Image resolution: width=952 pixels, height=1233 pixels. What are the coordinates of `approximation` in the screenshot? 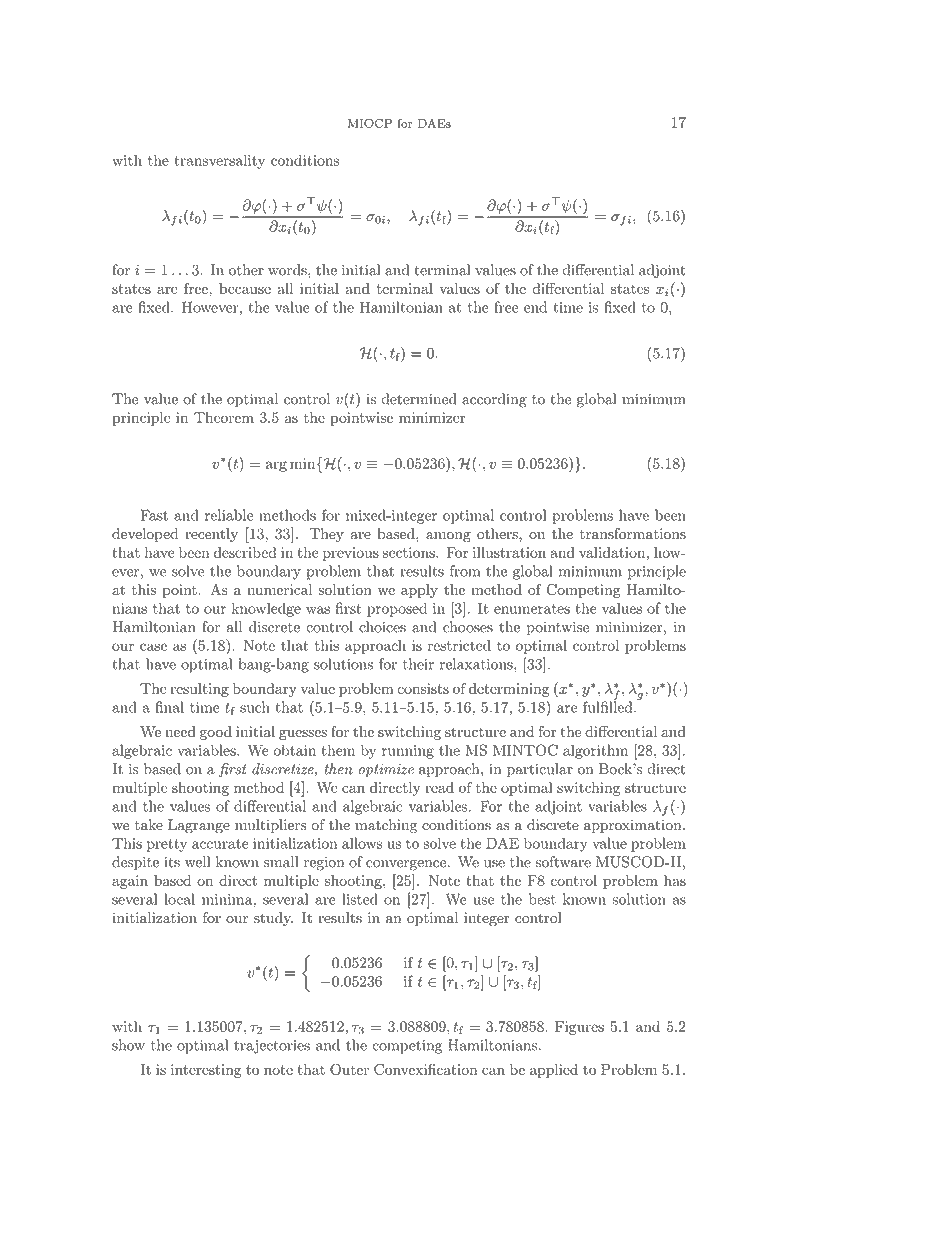 It's located at (632, 826).
